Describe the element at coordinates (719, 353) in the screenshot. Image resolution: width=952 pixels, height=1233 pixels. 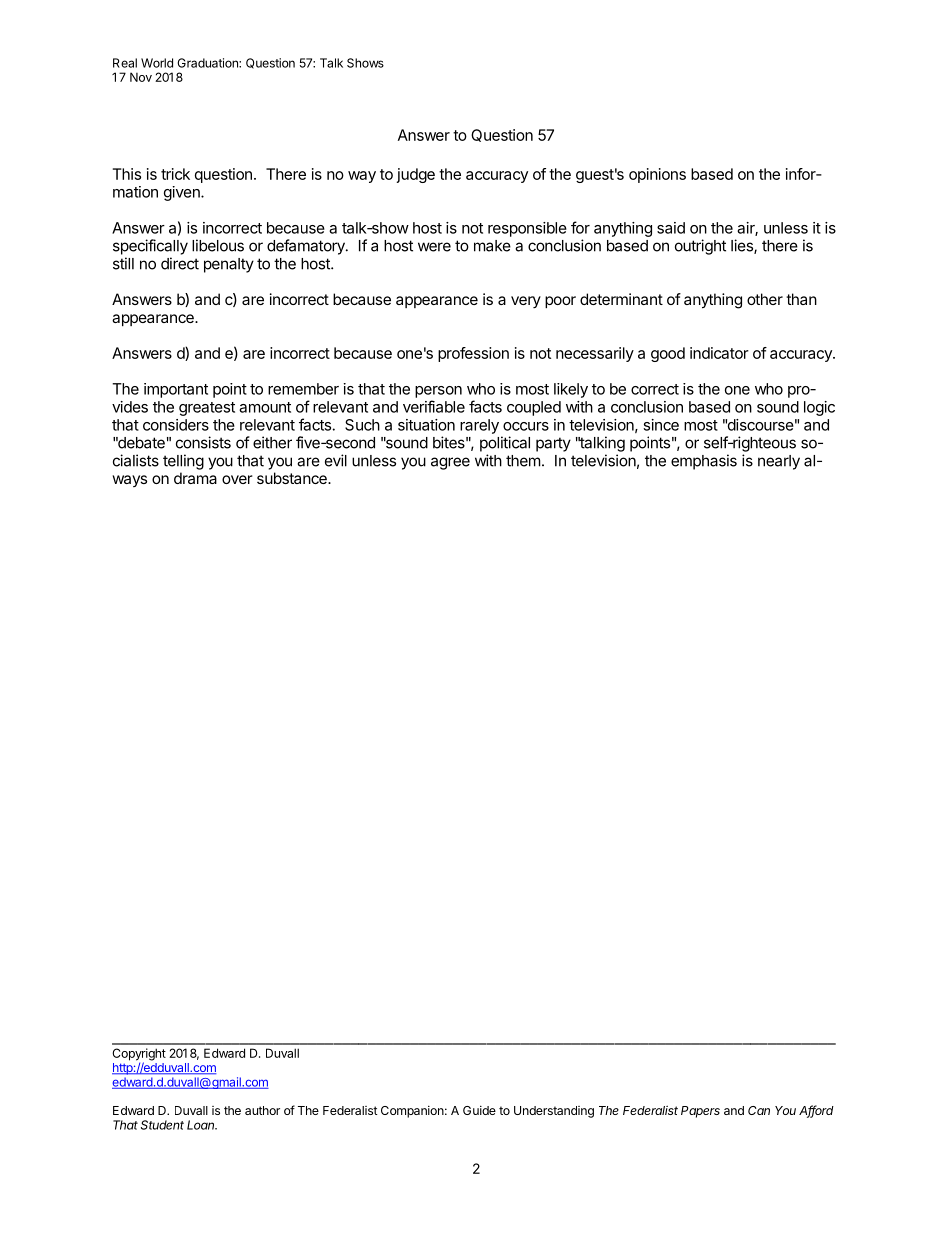
I see `indicator` at that location.
